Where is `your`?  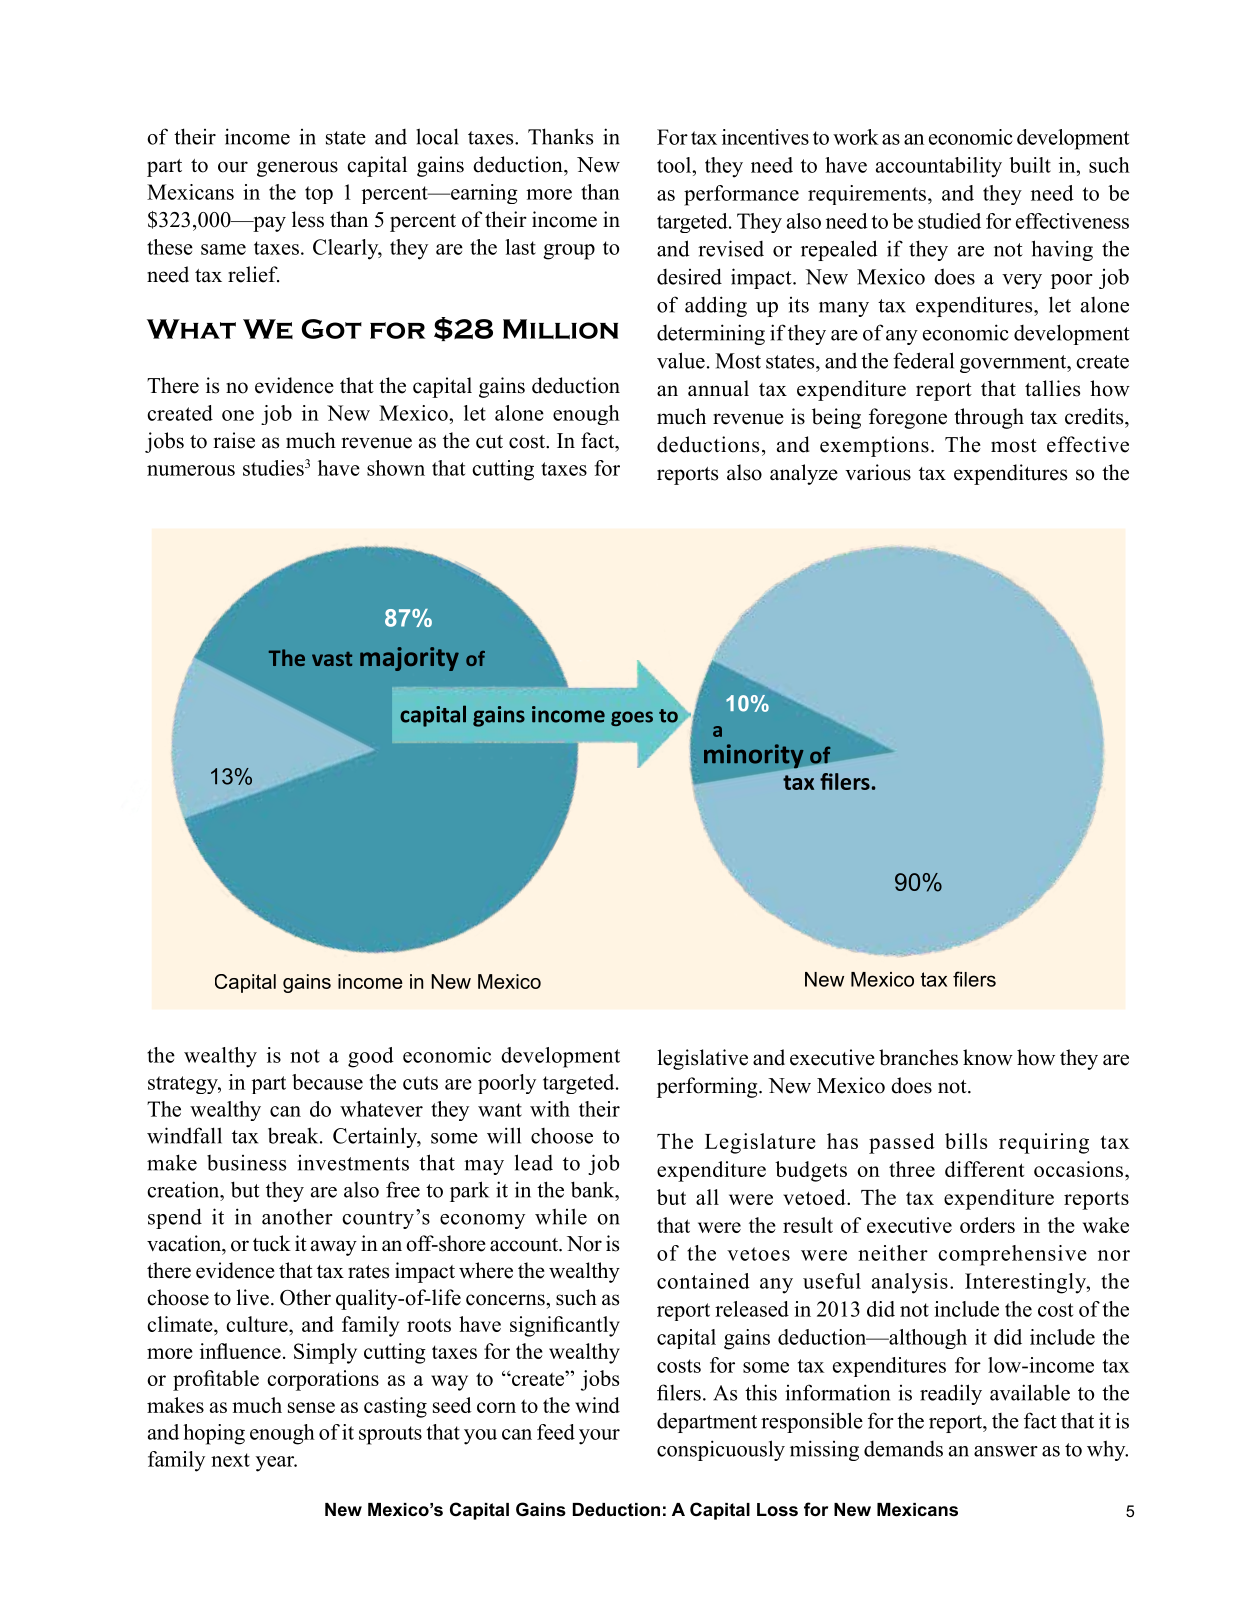 your is located at coordinates (599, 1437).
